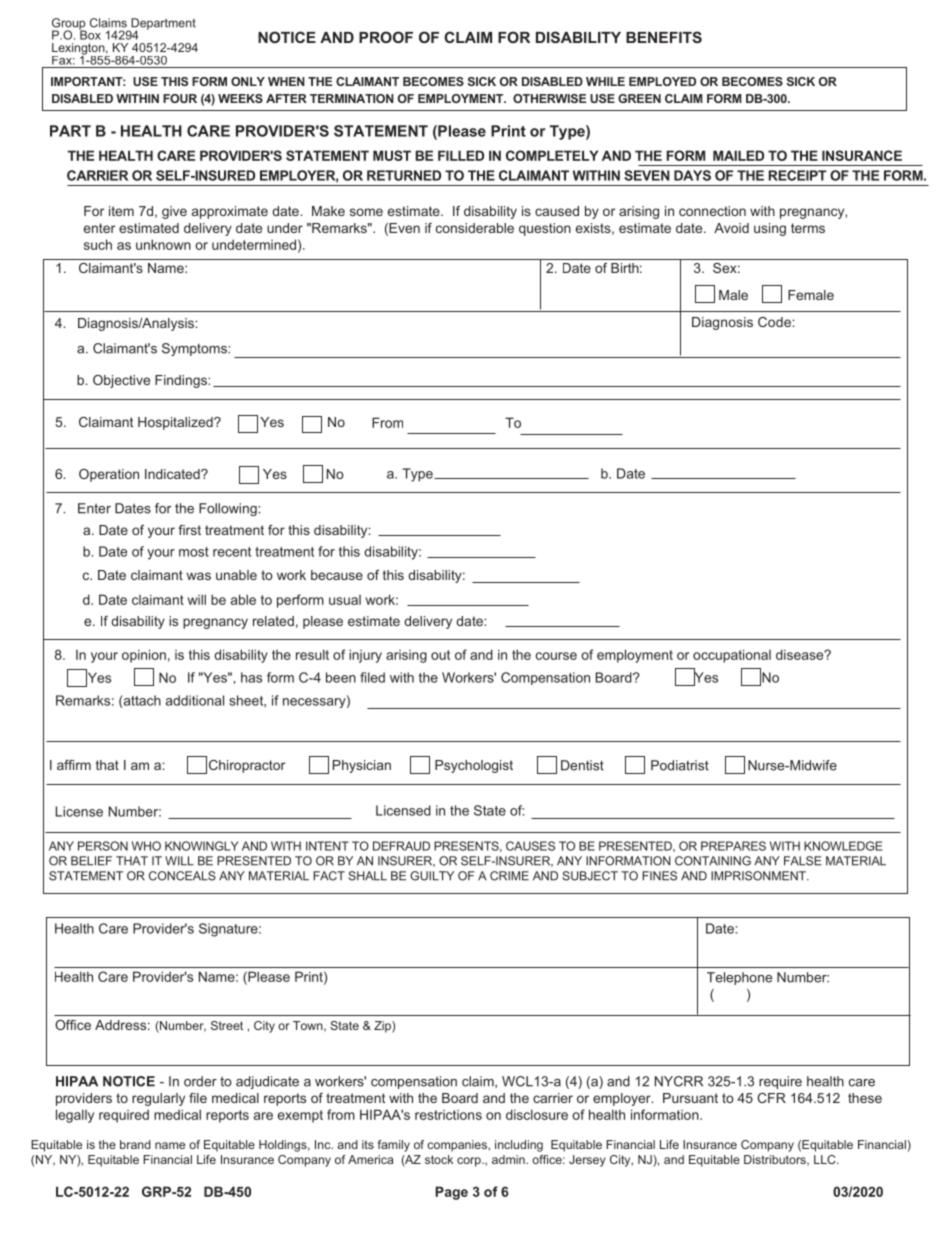  Describe the element at coordinates (732, 656) in the screenshot. I see `occupational` at that location.
